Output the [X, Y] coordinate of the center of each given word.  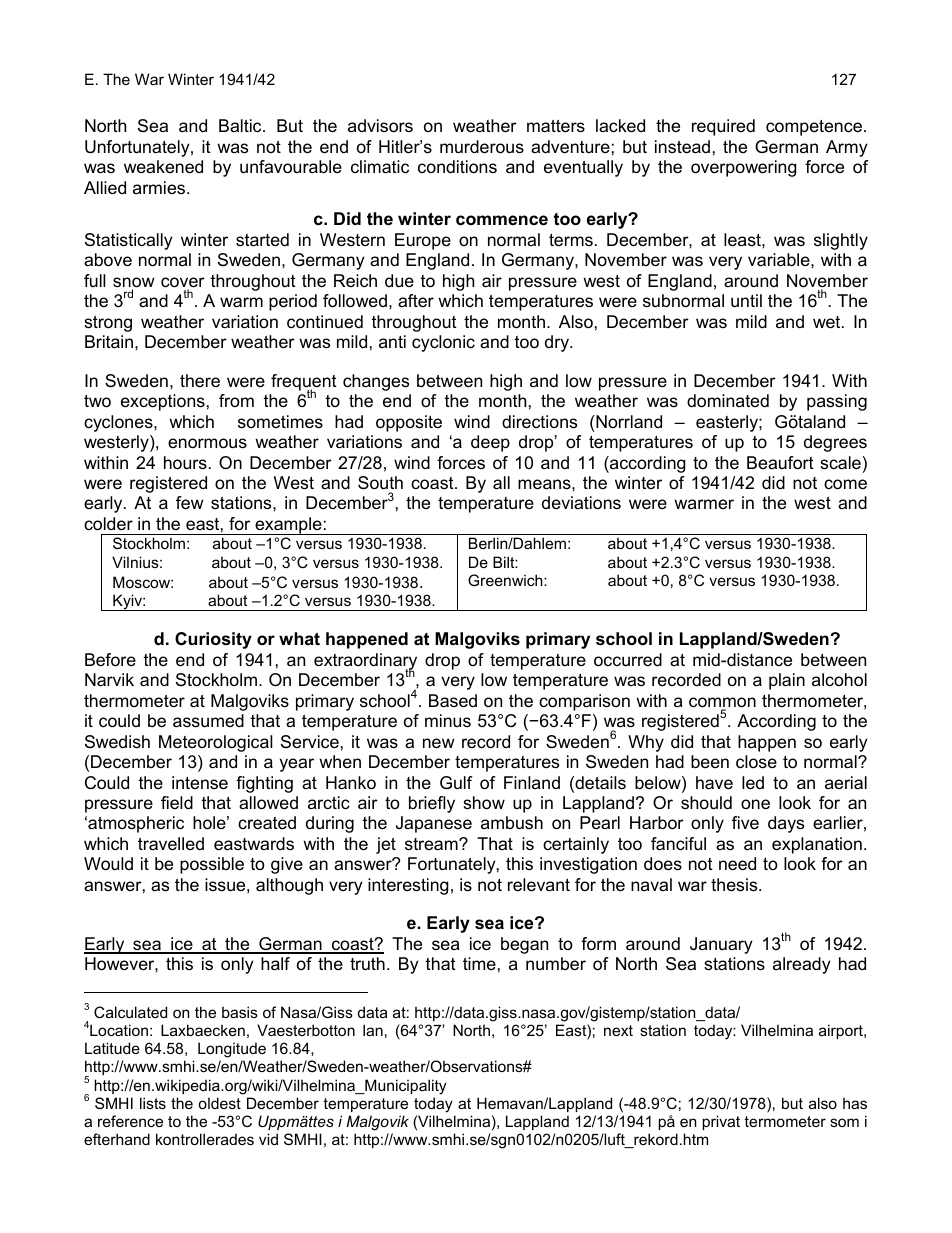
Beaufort [780, 463]
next [618, 1030]
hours [185, 463]
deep [490, 443]
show [484, 803]
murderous [482, 147]
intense [200, 783]
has [855, 1103]
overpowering [744, 168]
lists [153, 1103]
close [756, 762]
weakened [163, 167]
